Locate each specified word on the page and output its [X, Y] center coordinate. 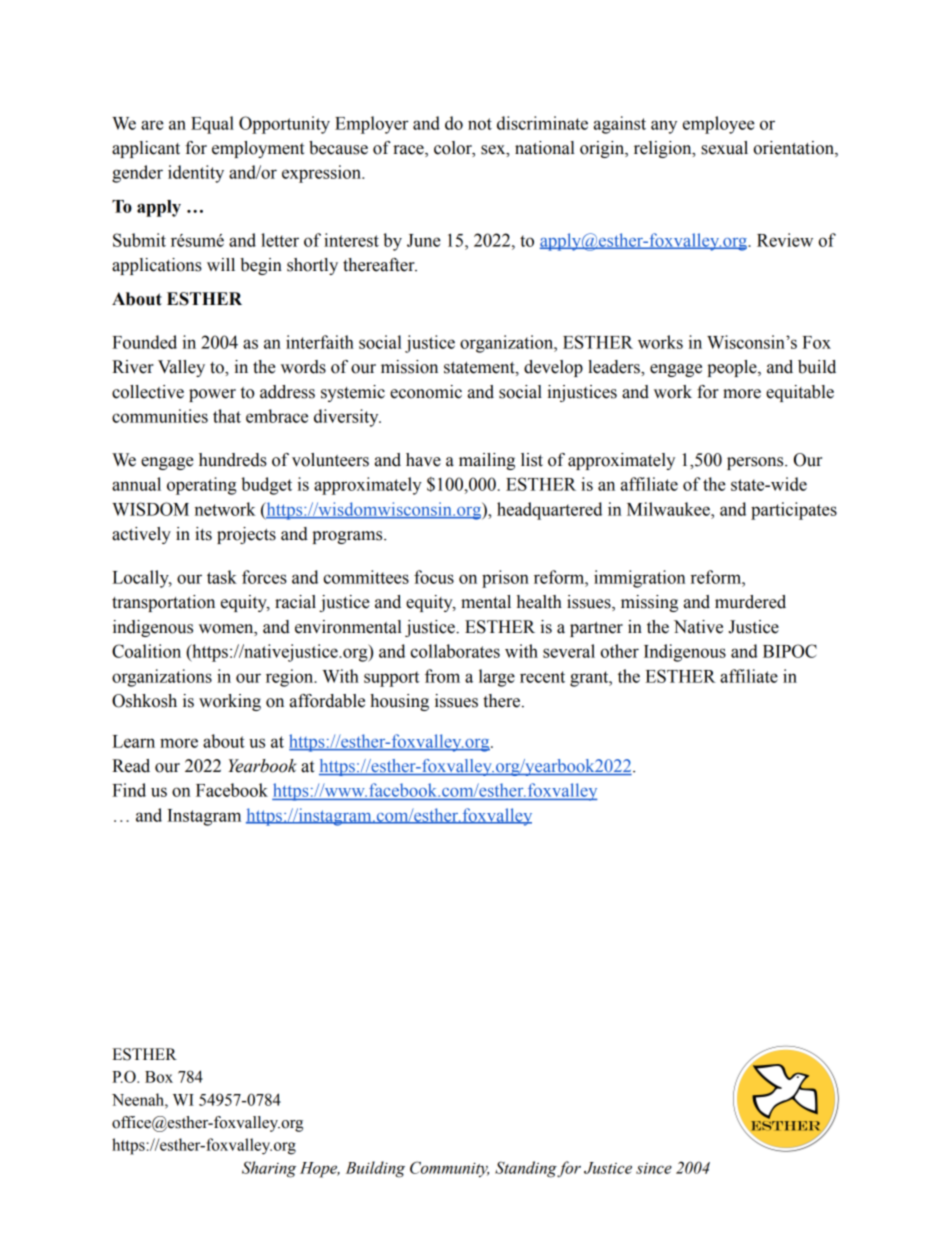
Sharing [269, 1169]
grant [590, 679]
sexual [724, 148]
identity [196, 174]
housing [399, 702]
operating [201, 486]
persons [756, 463]
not [480, 124]
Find [129, 790]
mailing [487, 461]
